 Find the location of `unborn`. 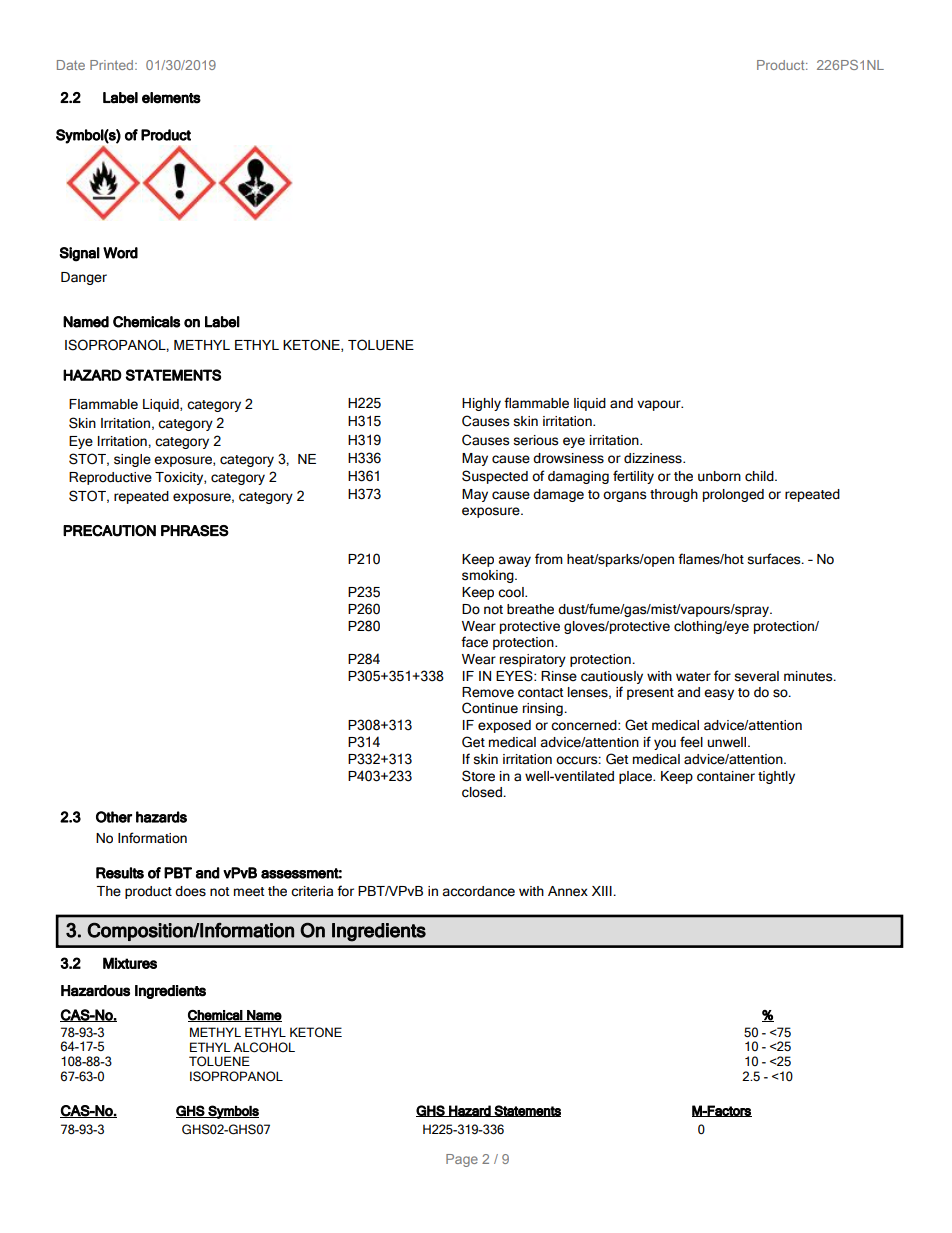

unborn is located at coordinates (719, 476).
